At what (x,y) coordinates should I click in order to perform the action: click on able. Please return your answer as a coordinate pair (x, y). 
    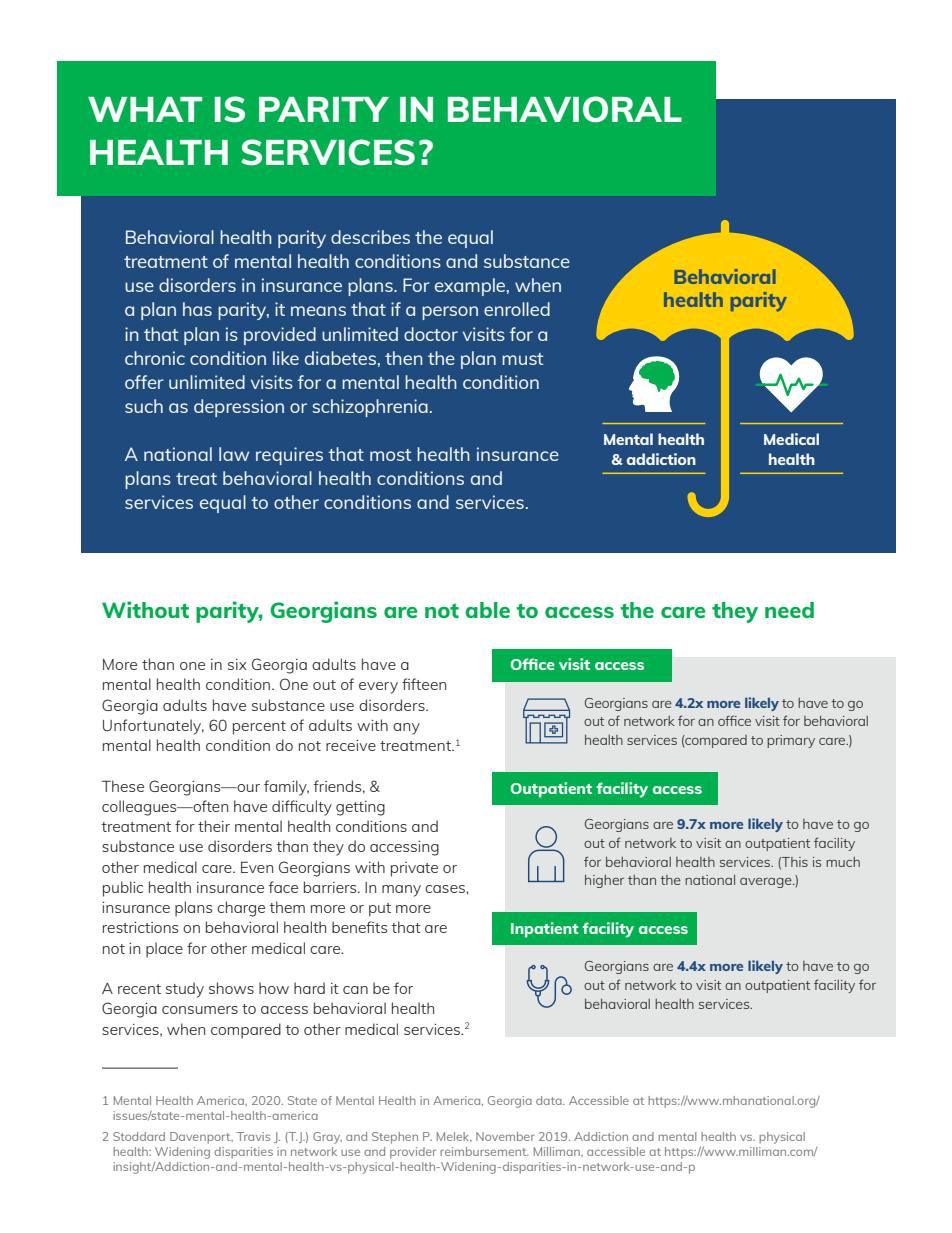
    Looking at the image, I should click on (487, 610).
